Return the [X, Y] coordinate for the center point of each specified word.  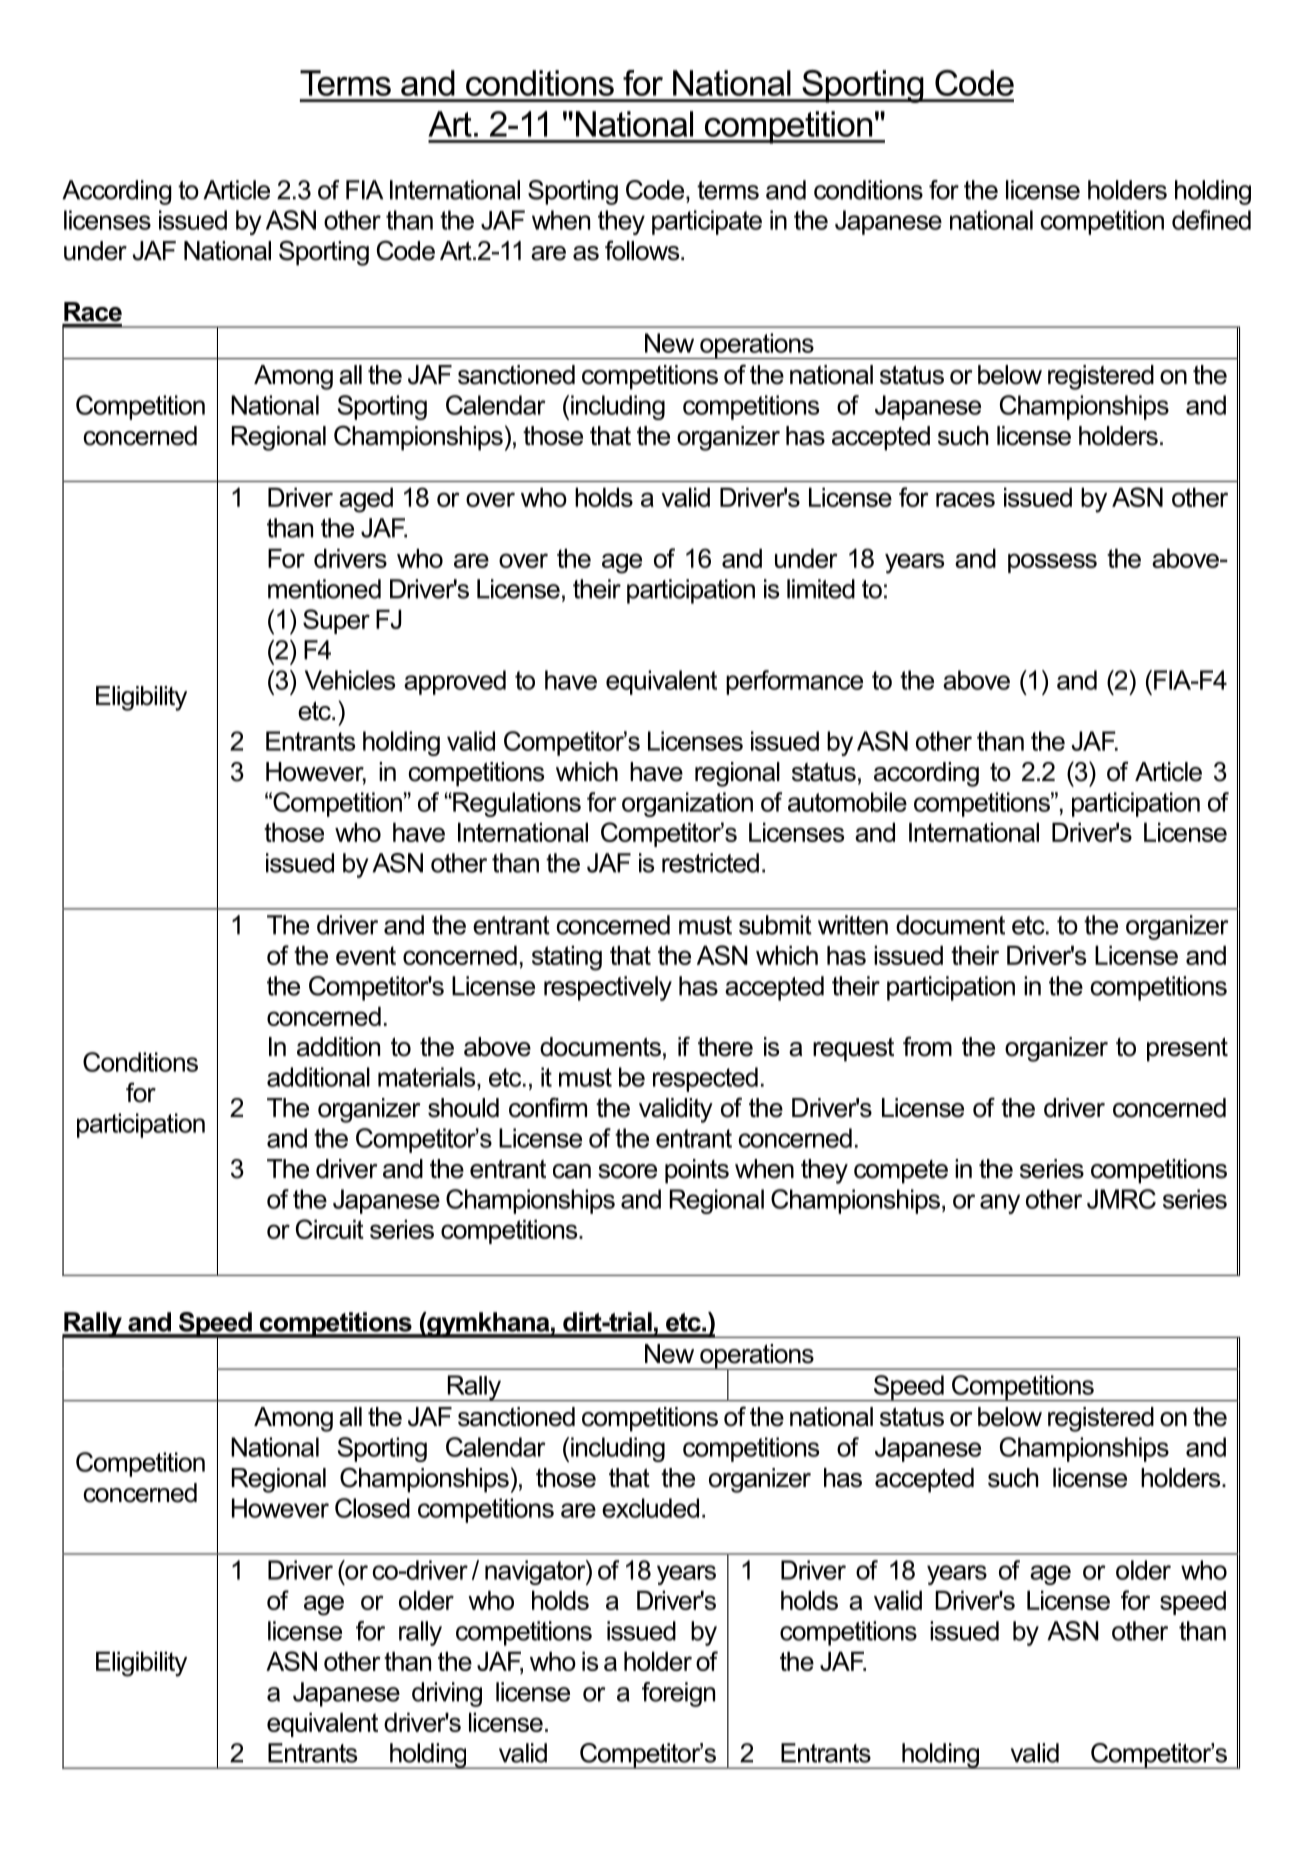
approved [455, 682]
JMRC [1121, 1199]
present [1187, 1049]
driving [447, 1694]
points [697, 1171]
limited [821, 589]
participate [707, 222]
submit [775, 925]
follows [643, 250]
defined [1211, 220]
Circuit [330, 1229]
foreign [678, 1694]
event [366, 955]
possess [1052, 563]
